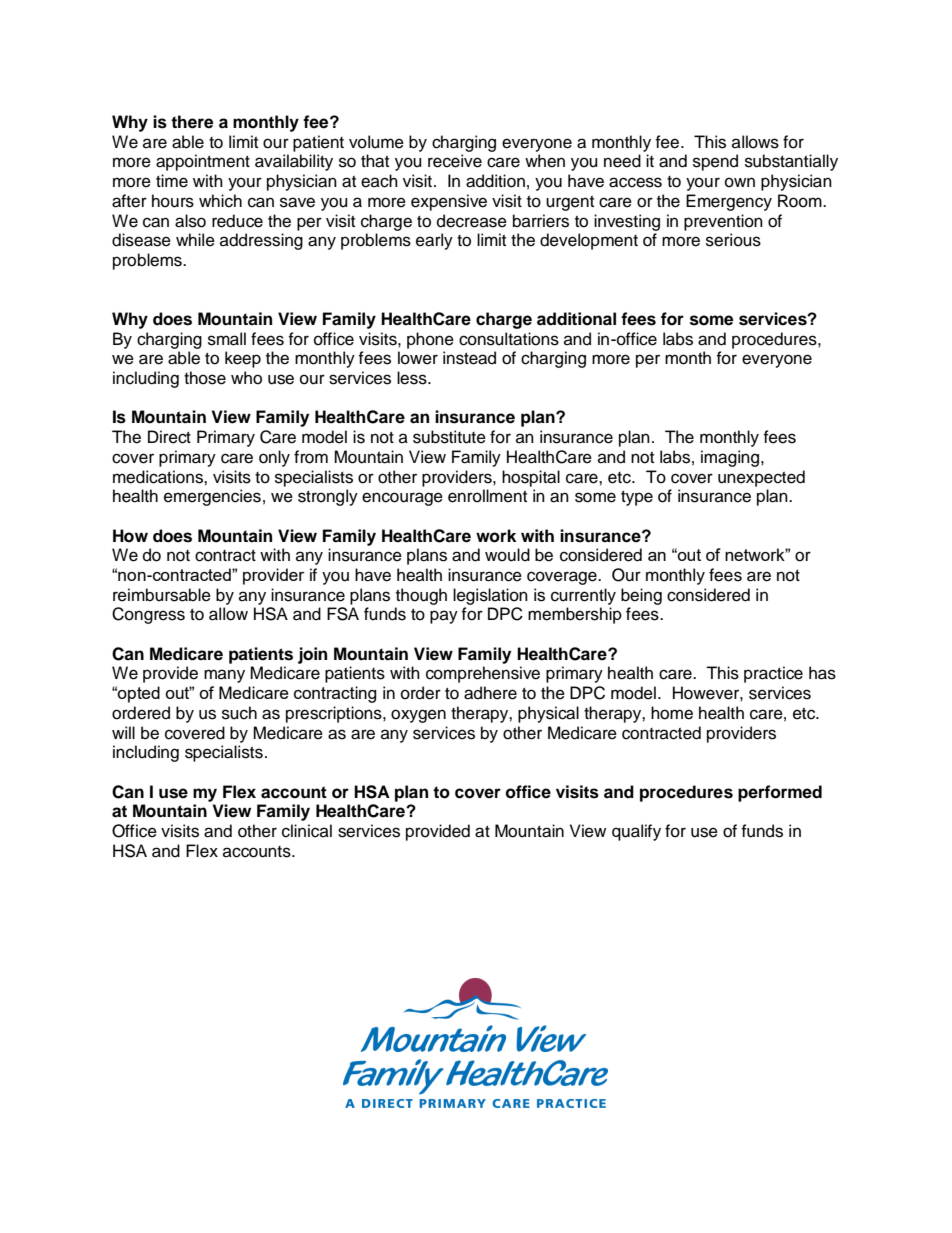  I want to click on receive, so click(455, 161).
